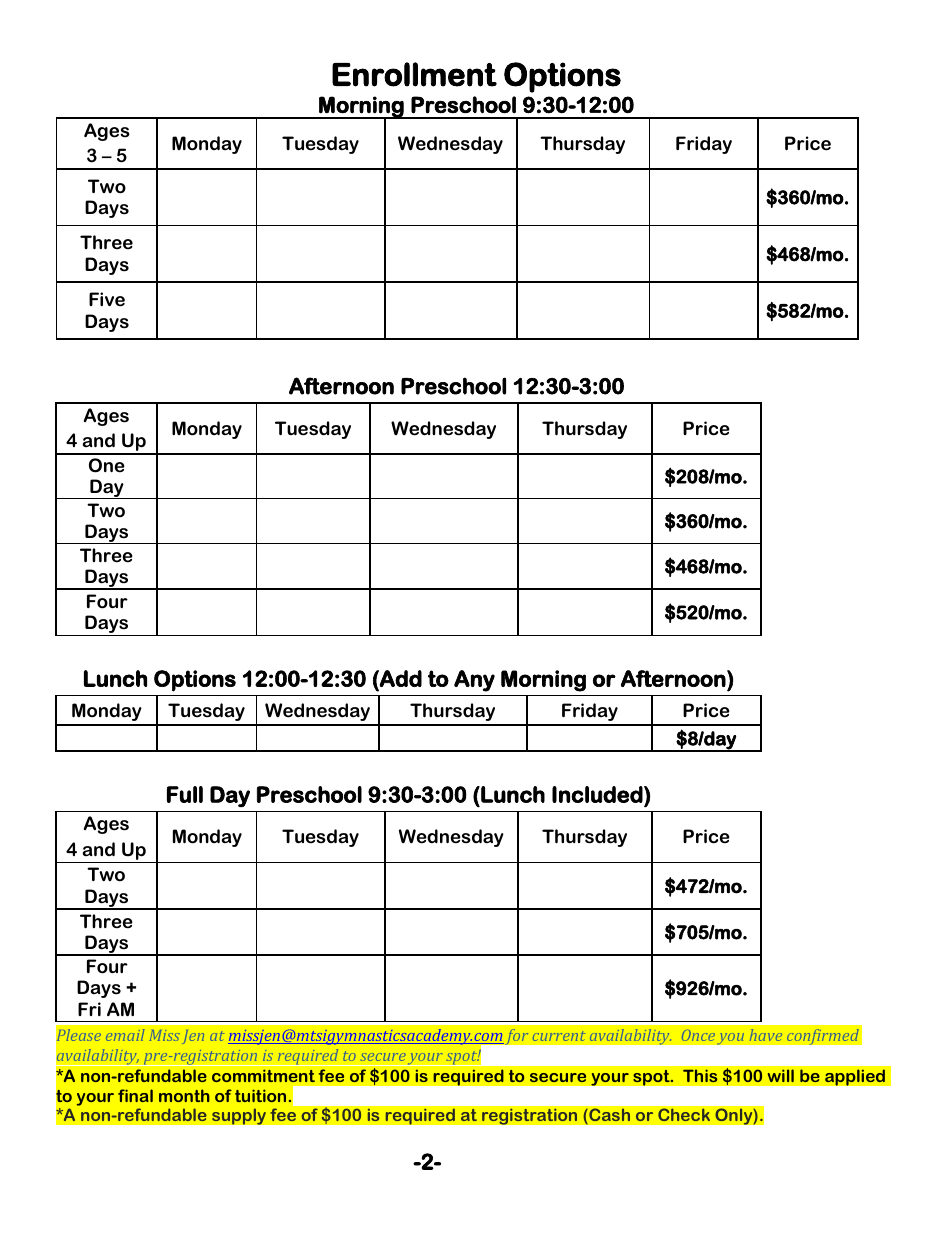  I want to click on Add, so click(400, 678).
